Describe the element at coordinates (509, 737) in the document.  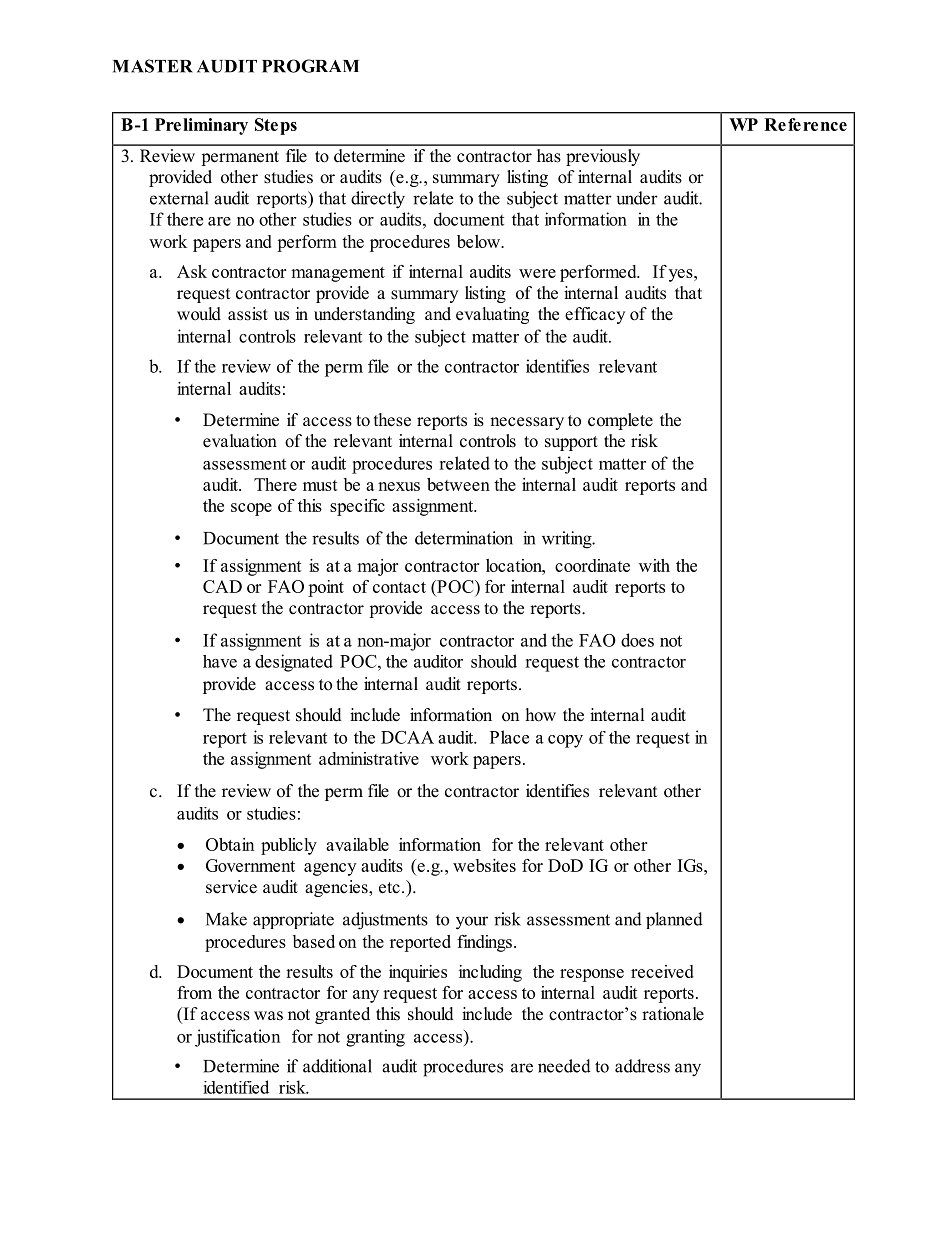
I see `Place` at that location.
